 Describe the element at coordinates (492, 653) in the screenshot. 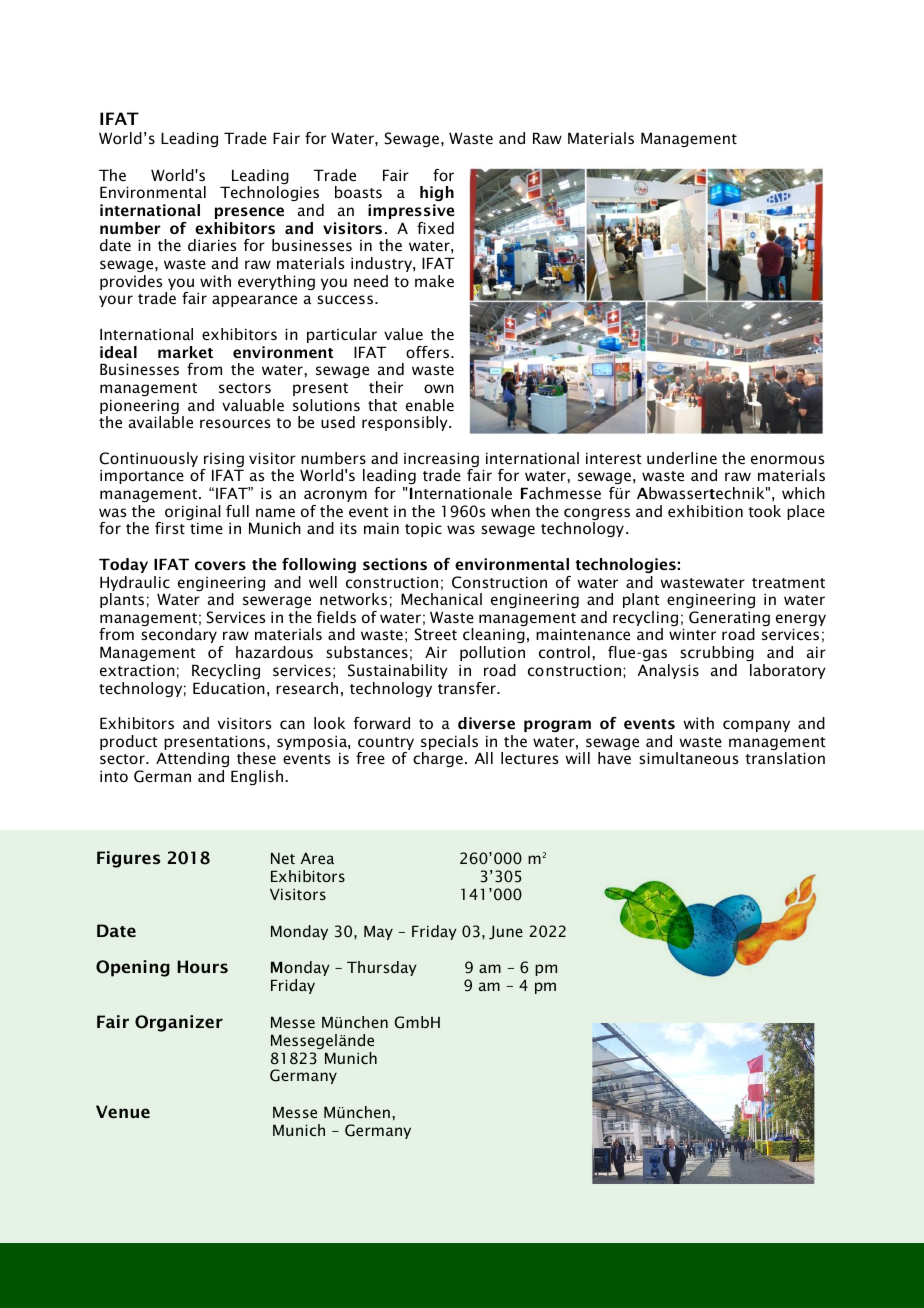

I see `pollution` at that location.
